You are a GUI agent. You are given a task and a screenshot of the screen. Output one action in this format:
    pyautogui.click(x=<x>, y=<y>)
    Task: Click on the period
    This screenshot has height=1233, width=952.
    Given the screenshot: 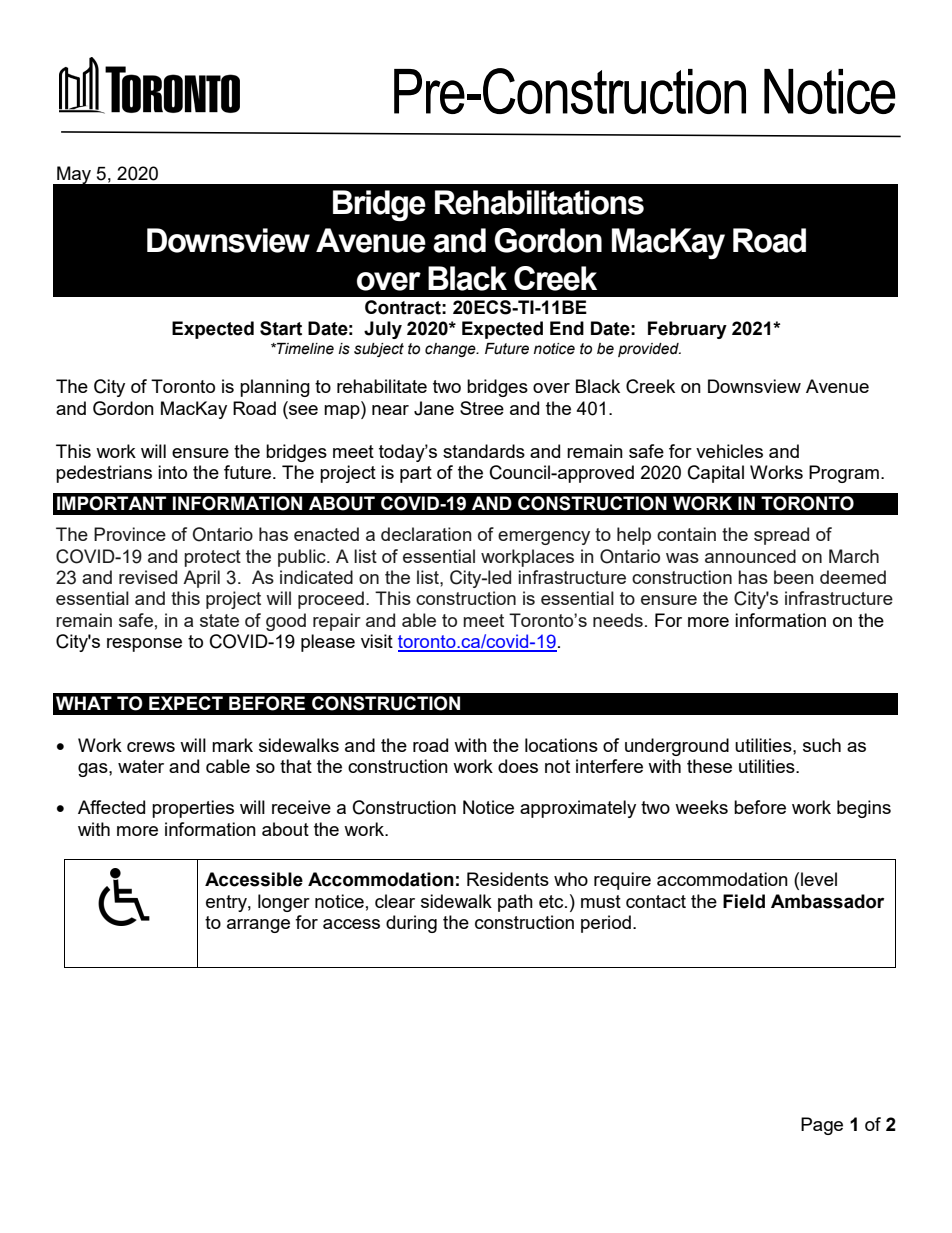 What is the action you would take?
    pyautogui.click(x=606, y=924)
